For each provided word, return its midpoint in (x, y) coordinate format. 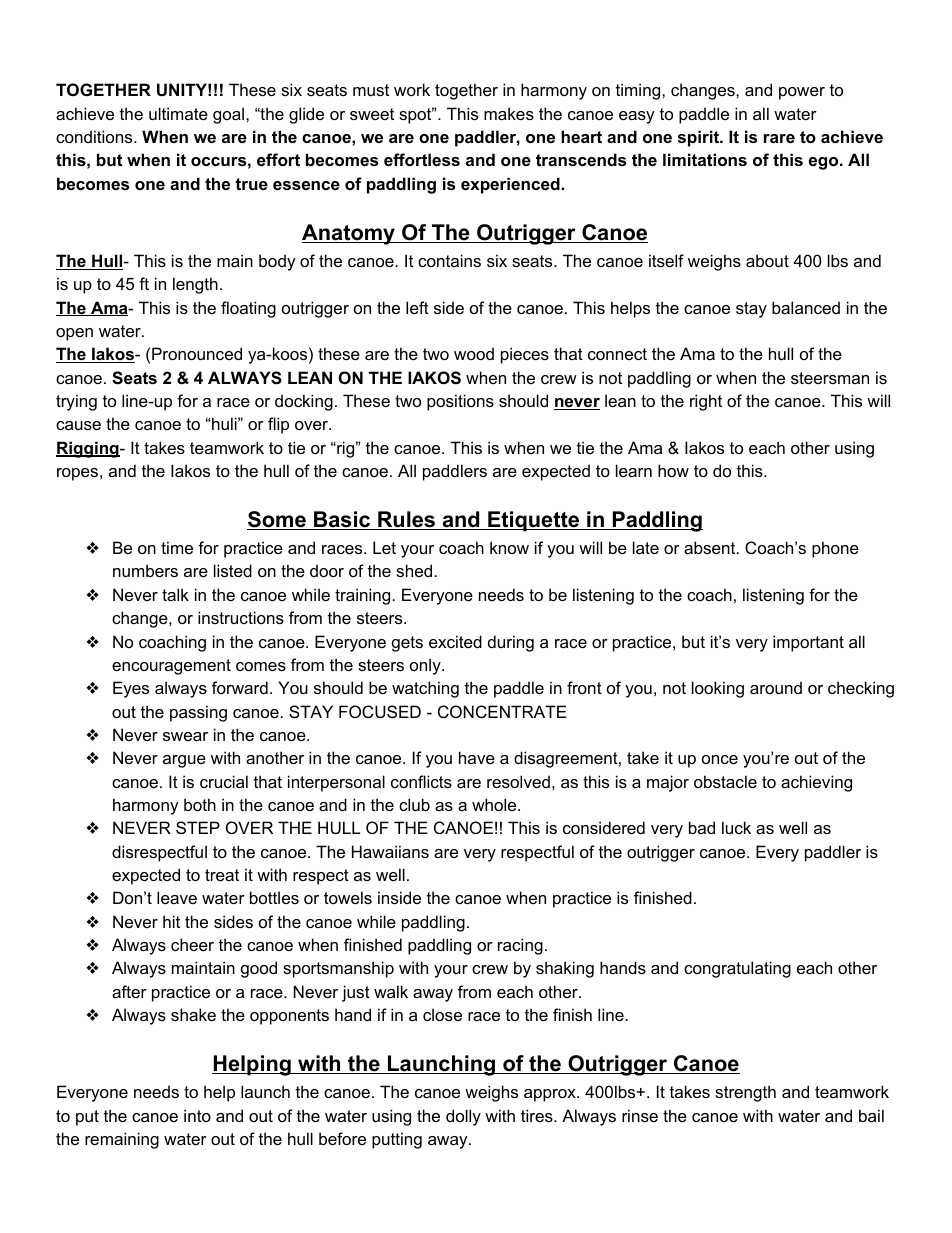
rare (779, 138)
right (706, 402)
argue (184, 761)
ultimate (178, 113)
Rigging (88, 449)
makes (509, 113)
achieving (816, 783)
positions (460, 402)
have (477, 757)
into (197, 1115)
